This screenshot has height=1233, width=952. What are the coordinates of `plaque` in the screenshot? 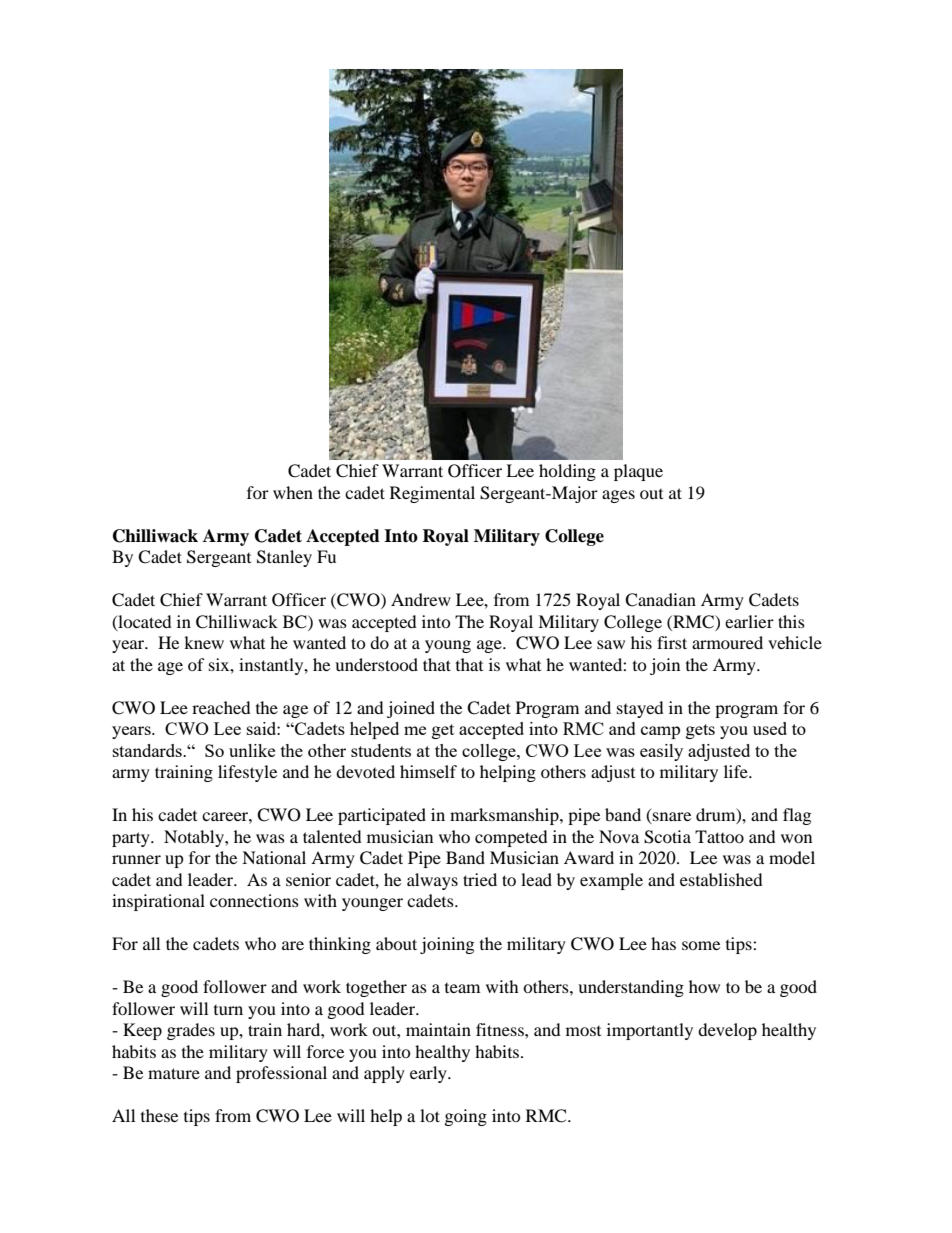 It's located at (638, 472).
